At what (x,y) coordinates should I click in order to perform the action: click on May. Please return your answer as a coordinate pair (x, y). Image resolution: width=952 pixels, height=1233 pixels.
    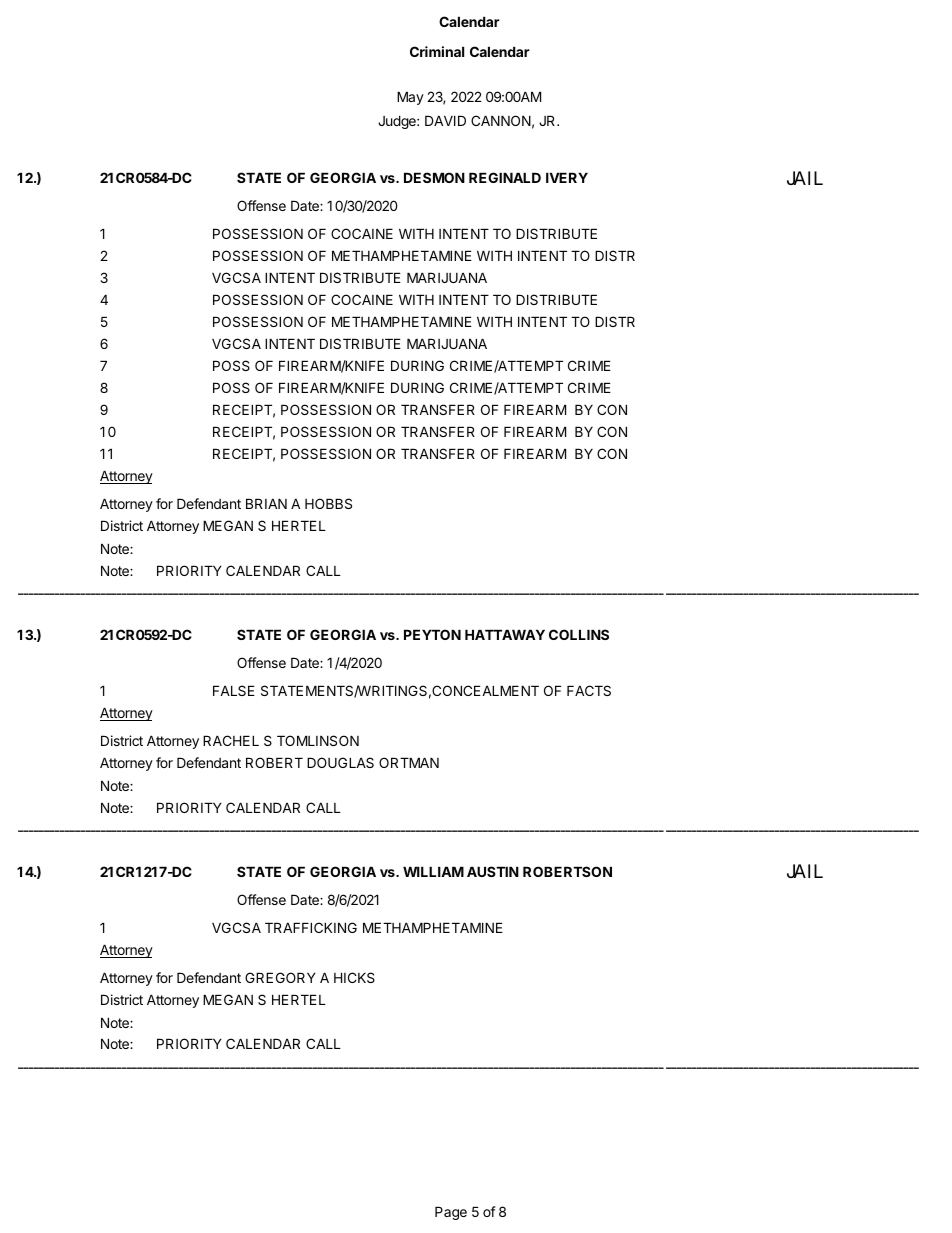
    Looking at the image, I should click on (410, 98).
